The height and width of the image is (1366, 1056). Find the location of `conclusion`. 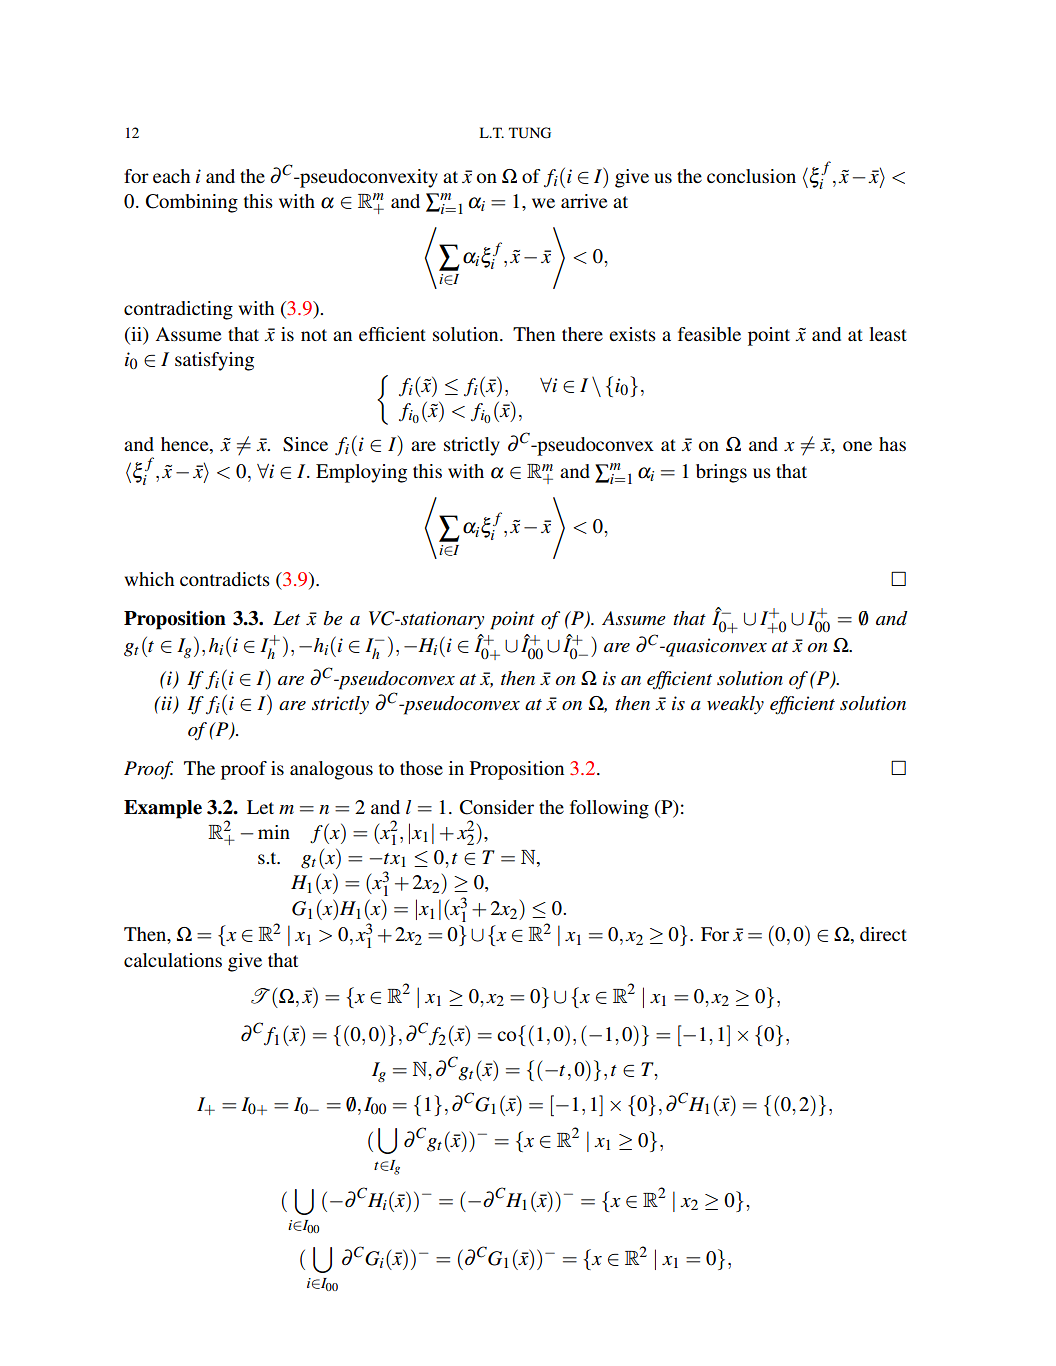

conclusion is located at coordinates (751, 176).
